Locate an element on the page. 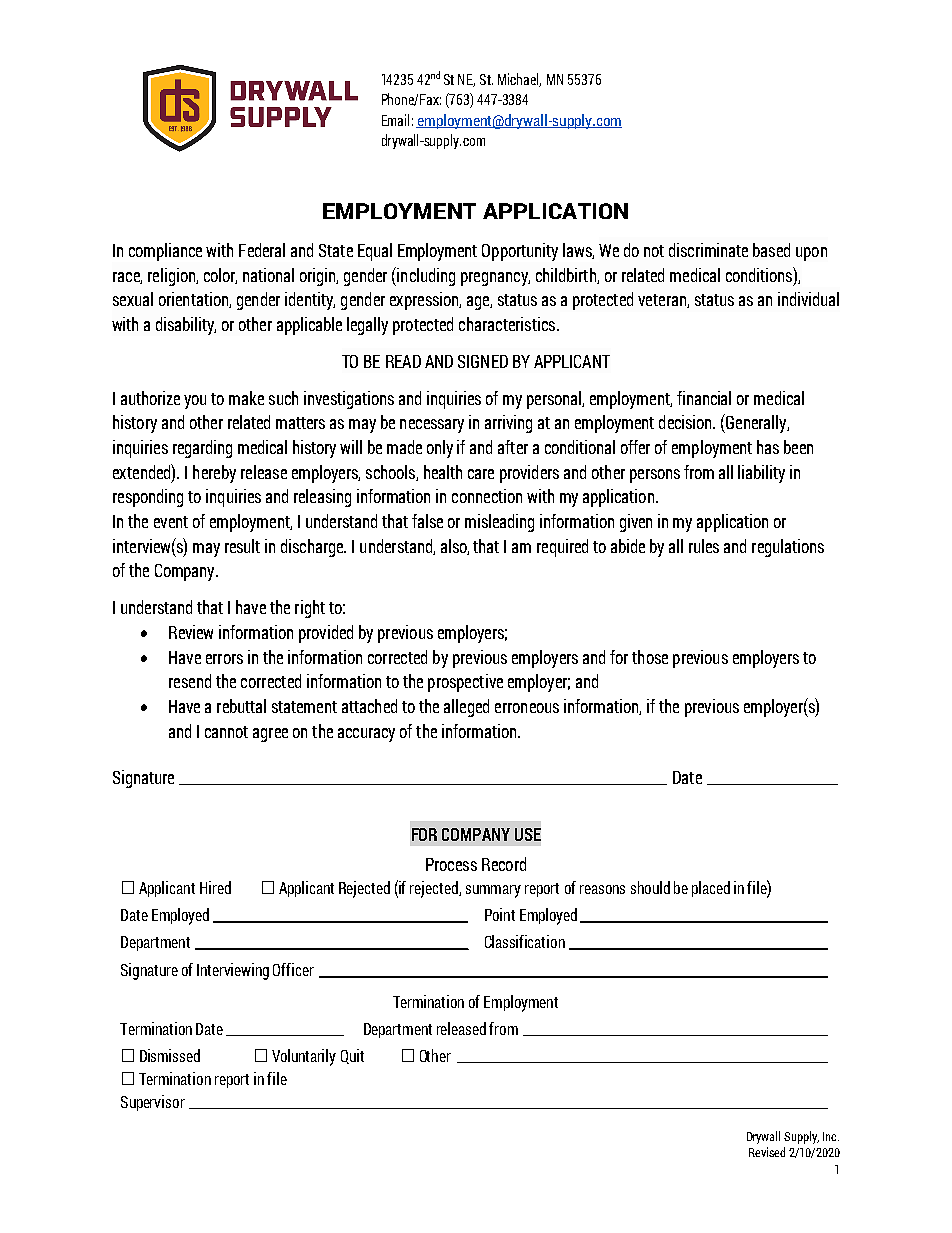  Quit is located at coordinates (352, 1056).
